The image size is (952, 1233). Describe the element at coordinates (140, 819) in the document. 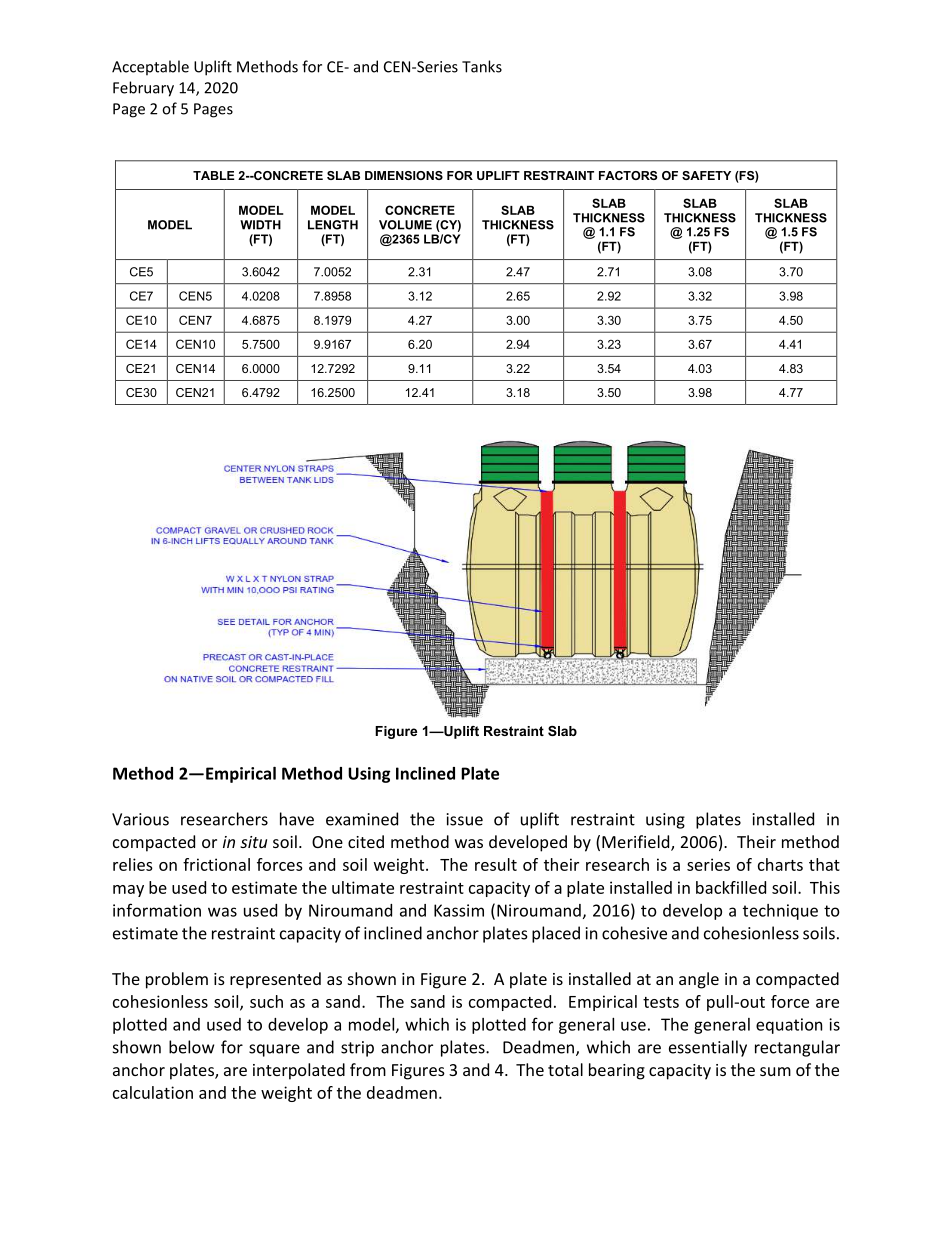

I see `Various` at that location.
